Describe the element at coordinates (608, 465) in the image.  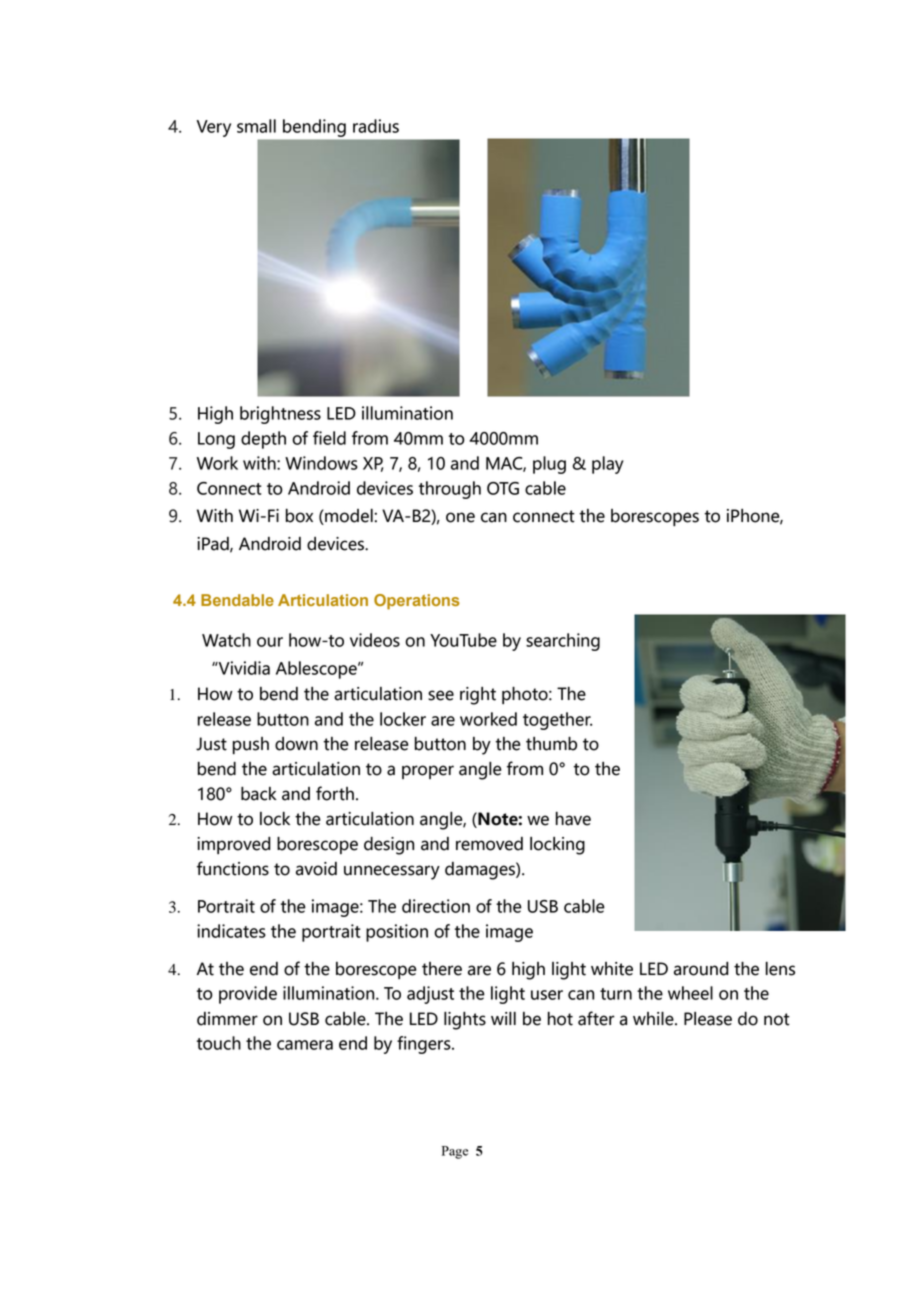
I see `play` at that location.
